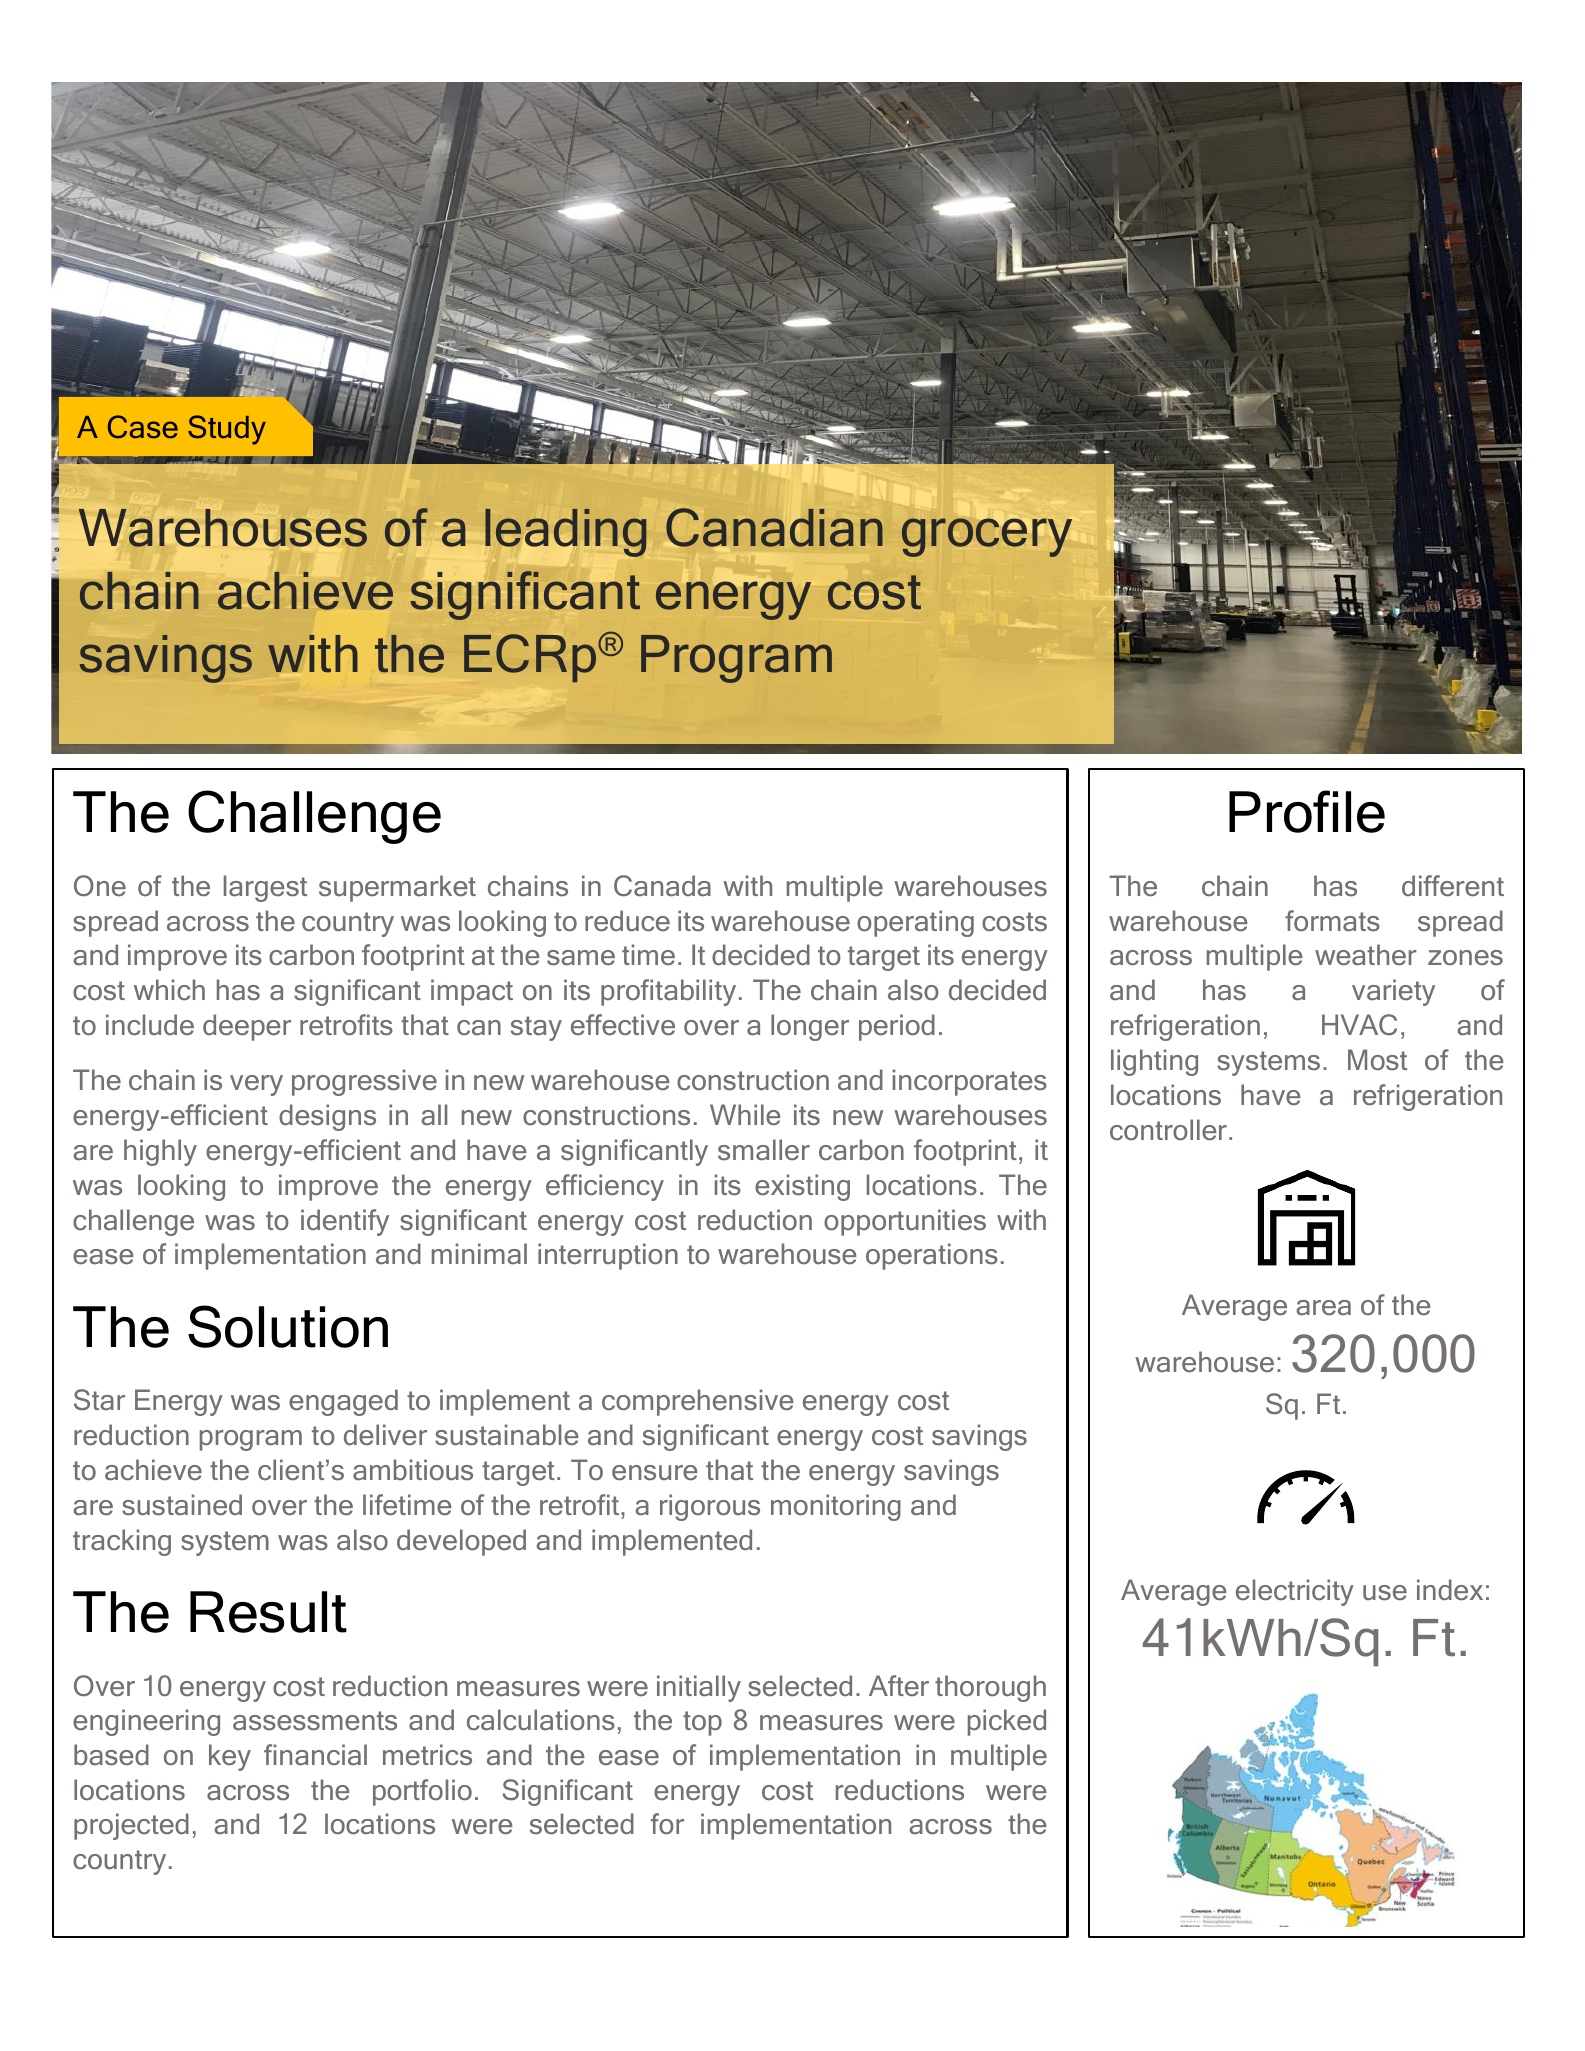 The image size is (1585, 2051). I want to click on monitoring, so click(836, 1507).
